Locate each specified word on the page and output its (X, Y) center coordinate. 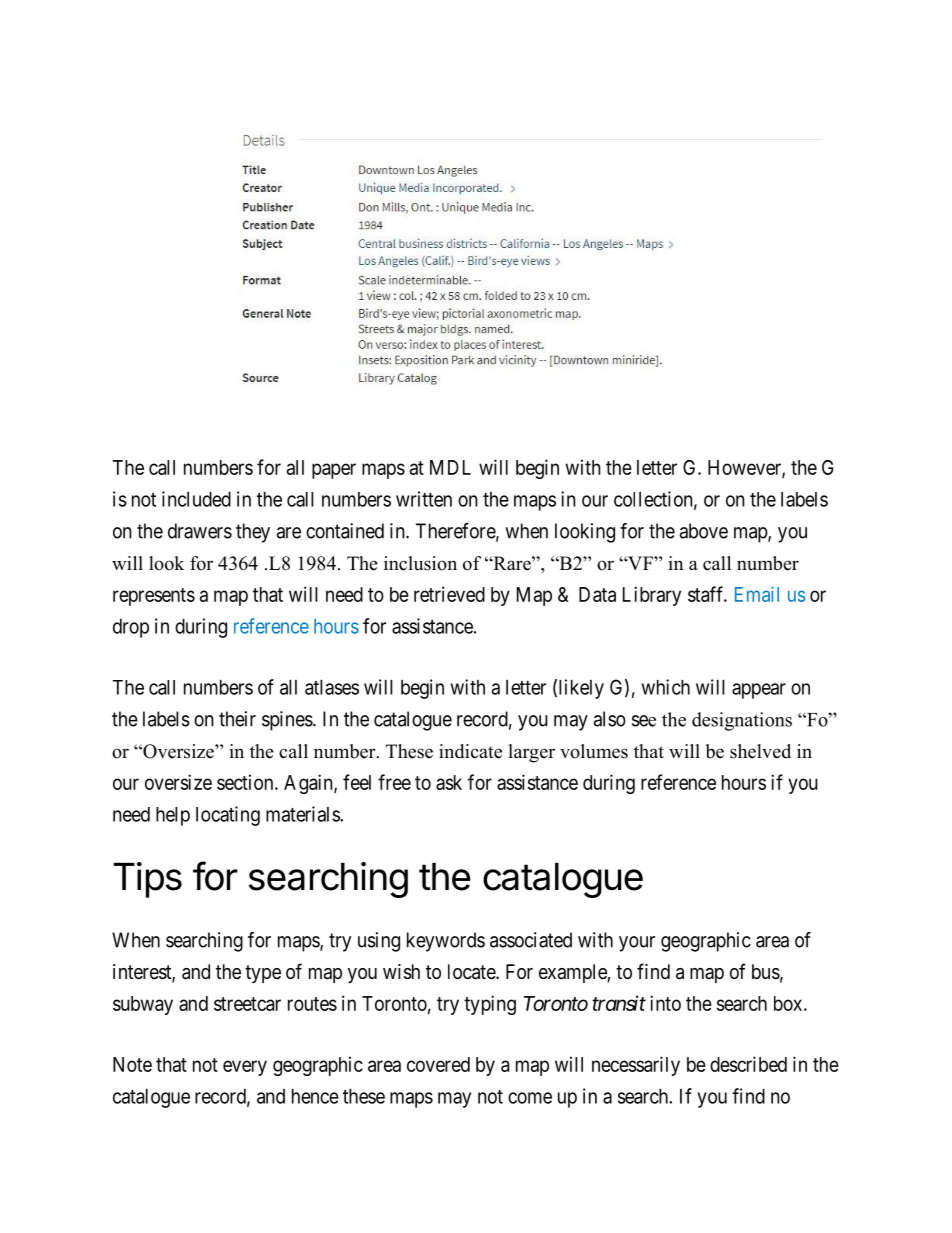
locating (228, 816)
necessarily (636, 1066)
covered (438, 1064)
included (196, 499)
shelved (760, 751)
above (704, 531)
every (245, 1068)
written (424, 499)
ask (449, 782)
